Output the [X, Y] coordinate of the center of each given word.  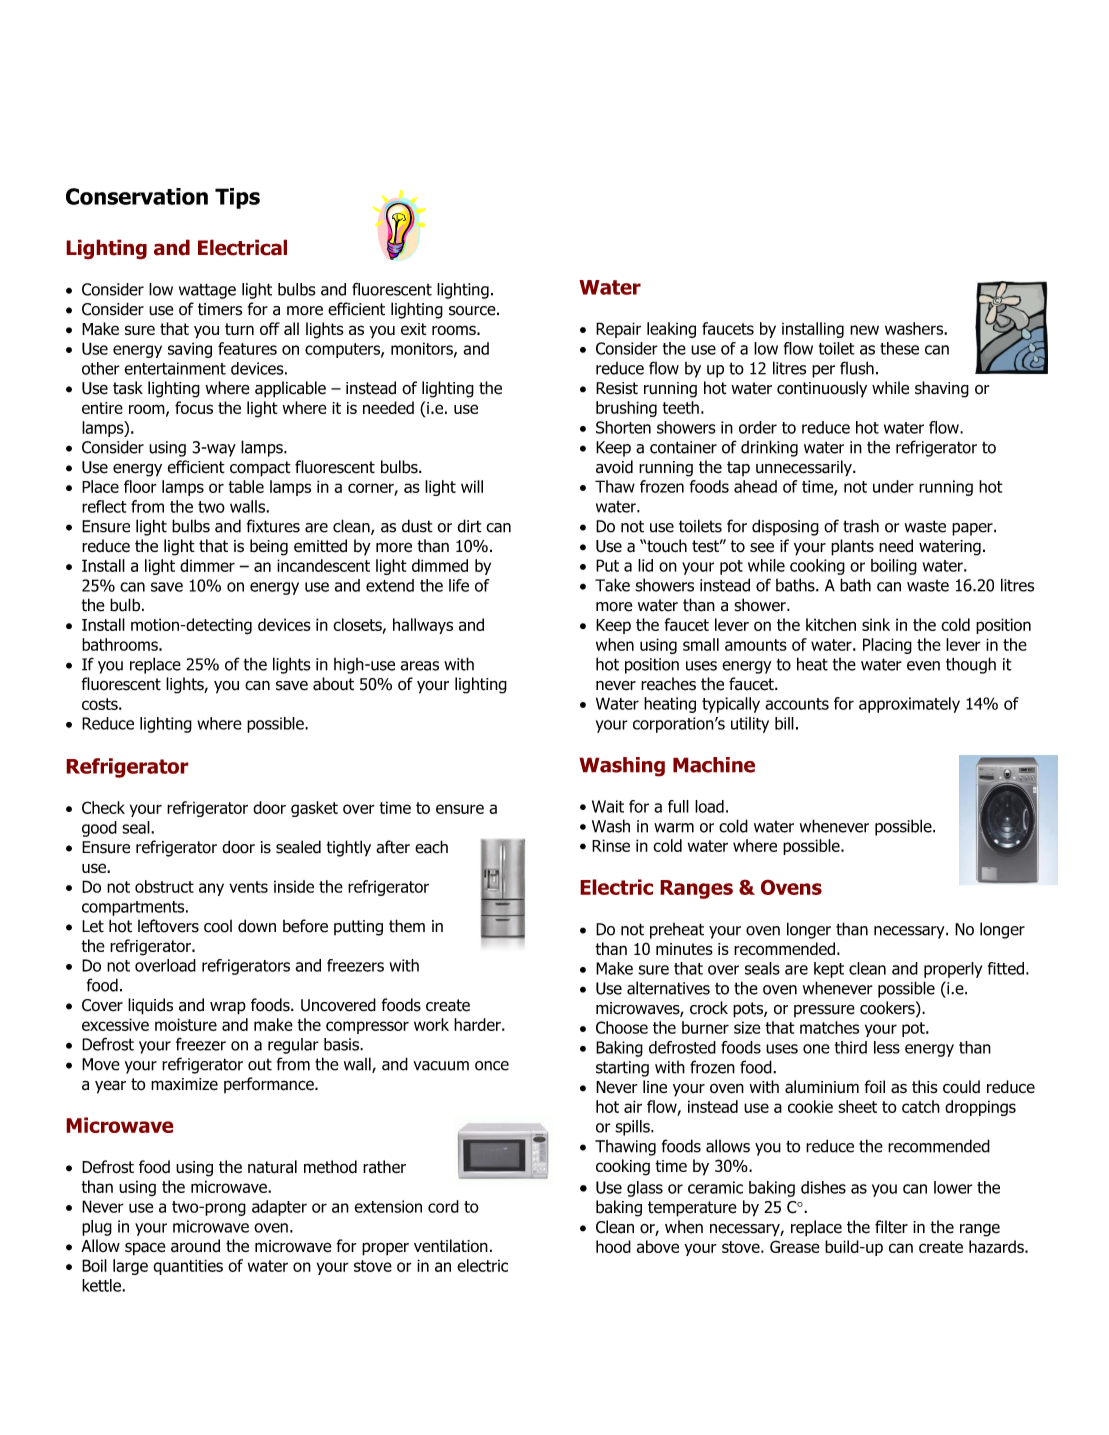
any [211, 889]
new [864, 330]
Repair [618, 330]
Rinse [611, 845]
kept [829, 970]
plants [852, 547]
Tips [237, 198]
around [195, 1246]
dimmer [207, 565]
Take [612, 585]
